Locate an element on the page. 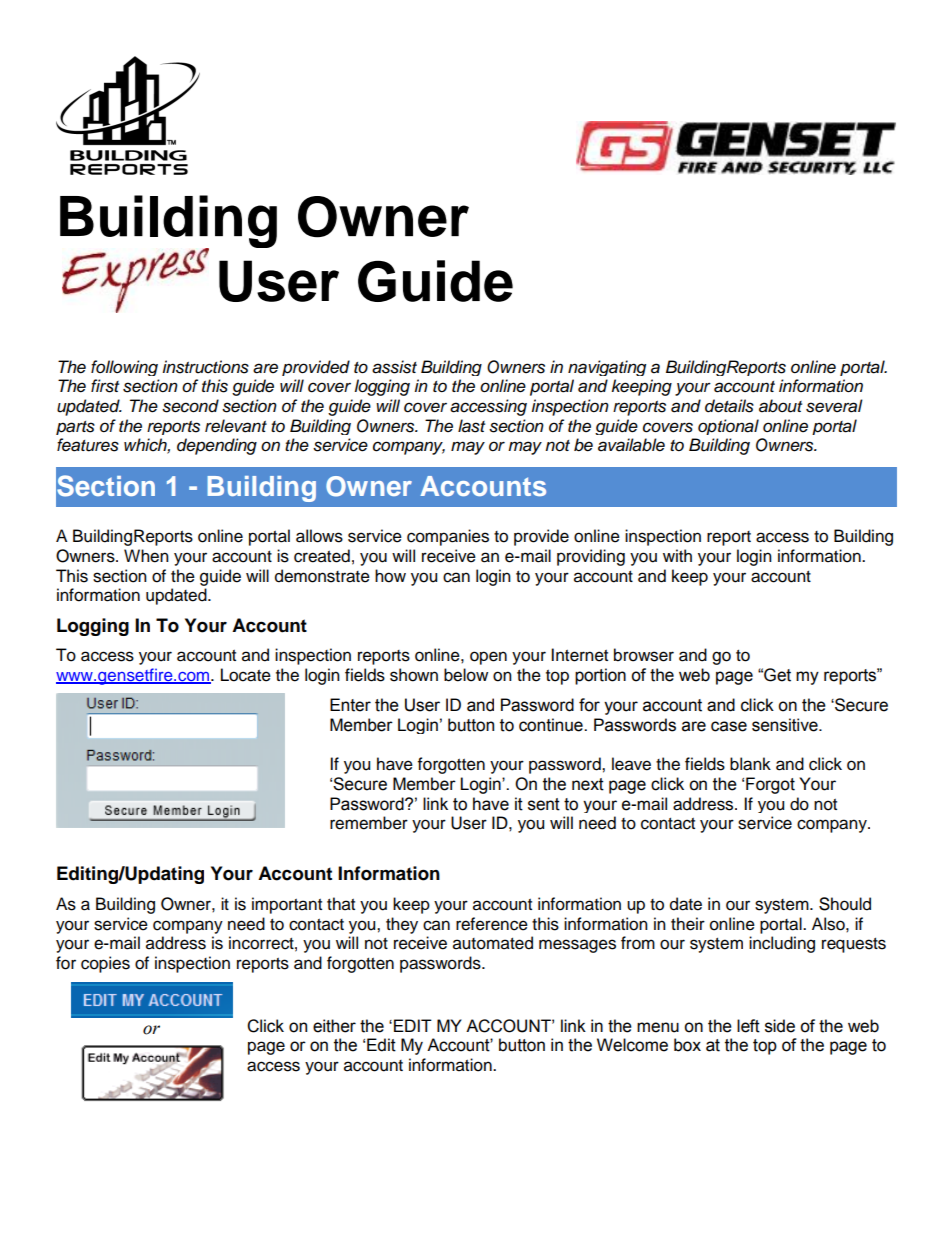 Image resolution: width=952 pixels, height=1233 pixels. important is located at coordinates (287, 905).
